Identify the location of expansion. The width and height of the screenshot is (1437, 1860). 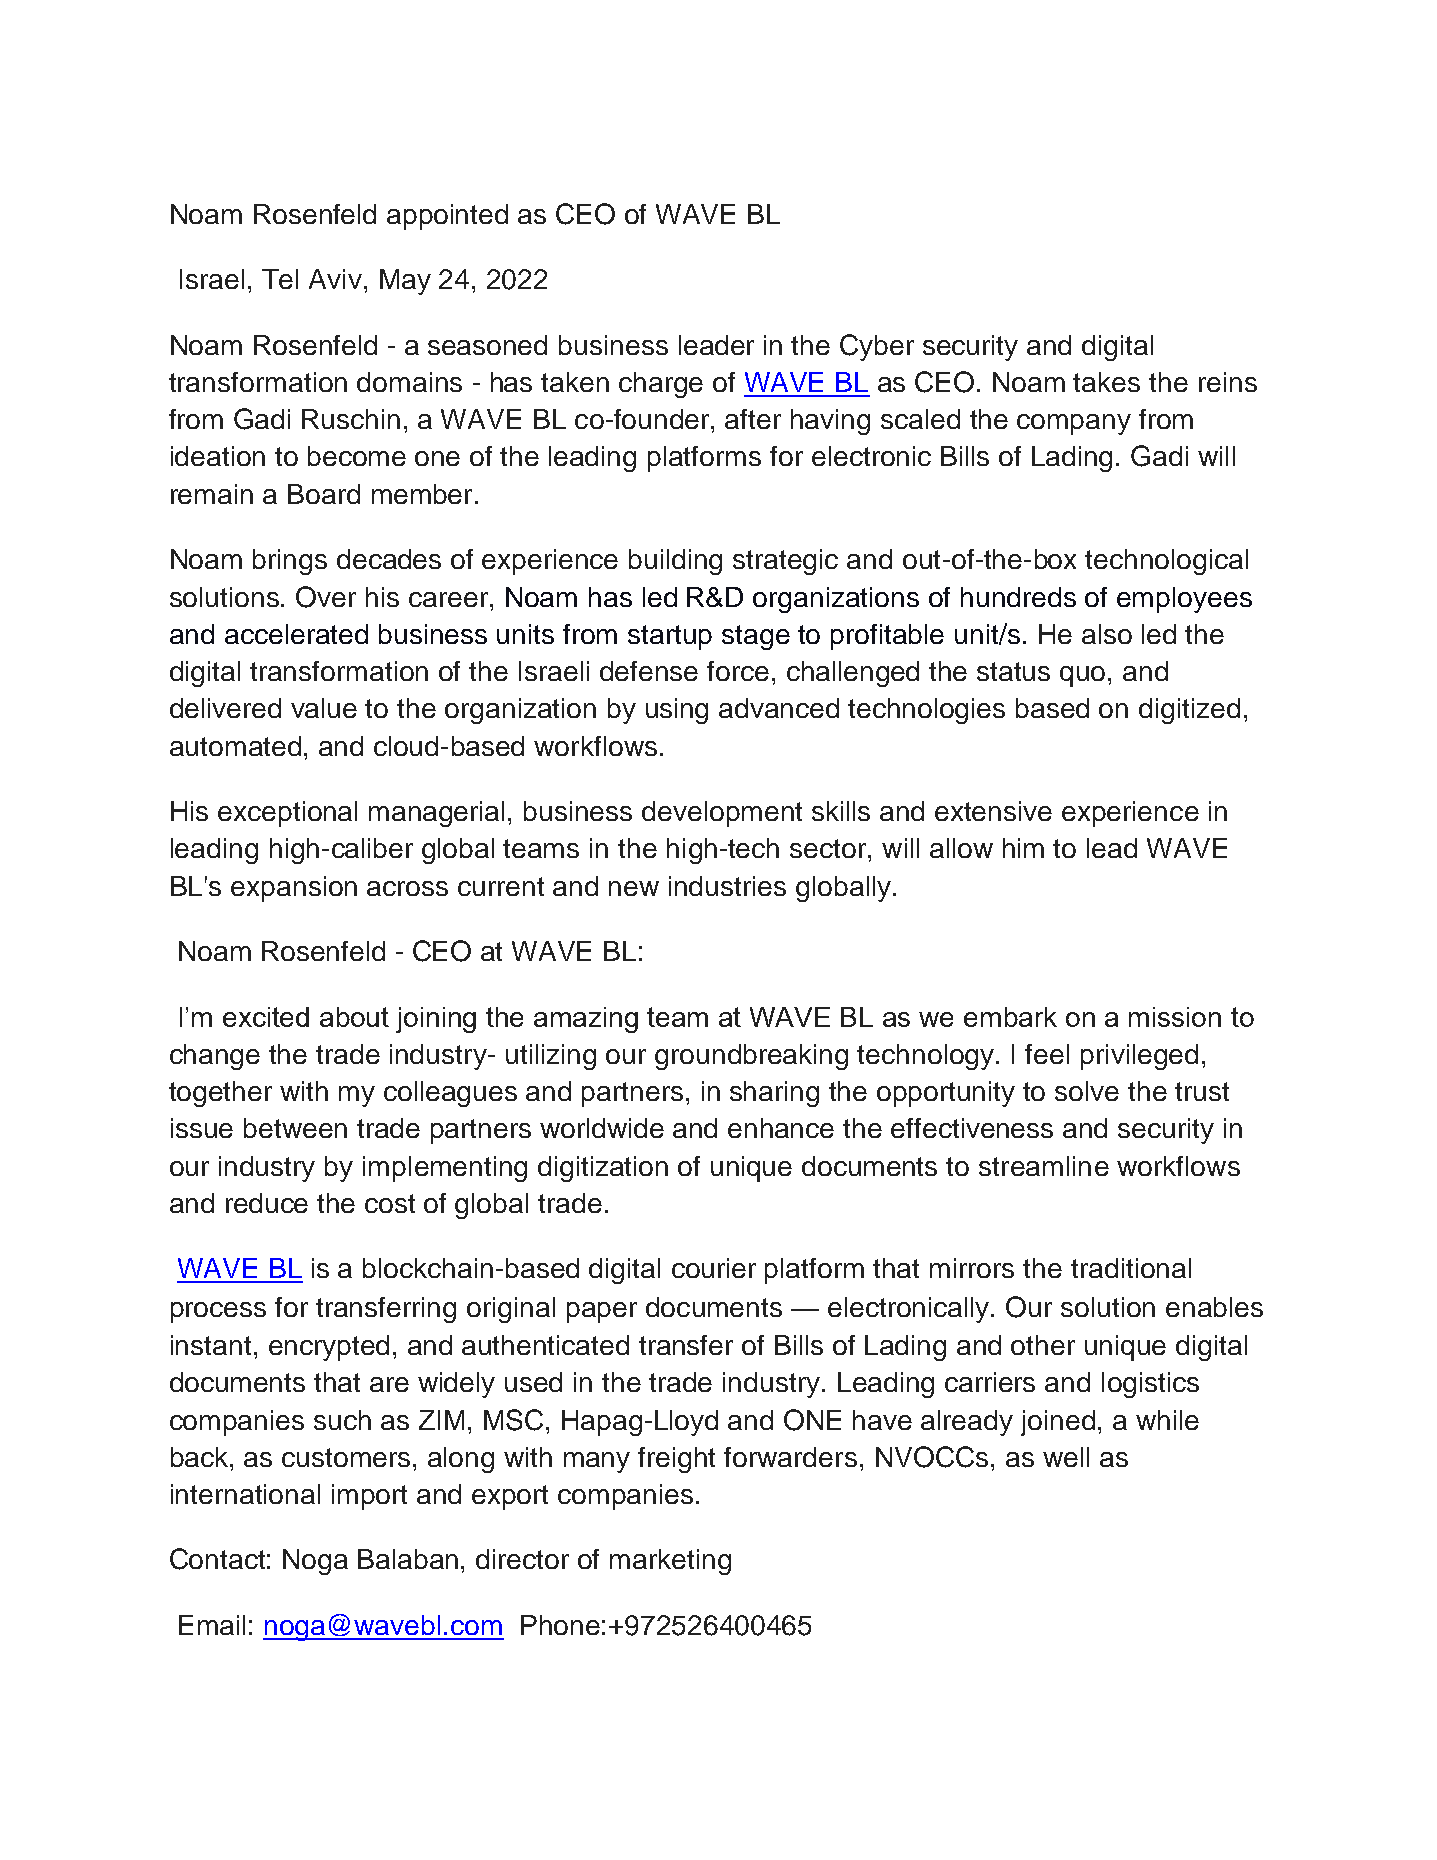
(294, 889).
